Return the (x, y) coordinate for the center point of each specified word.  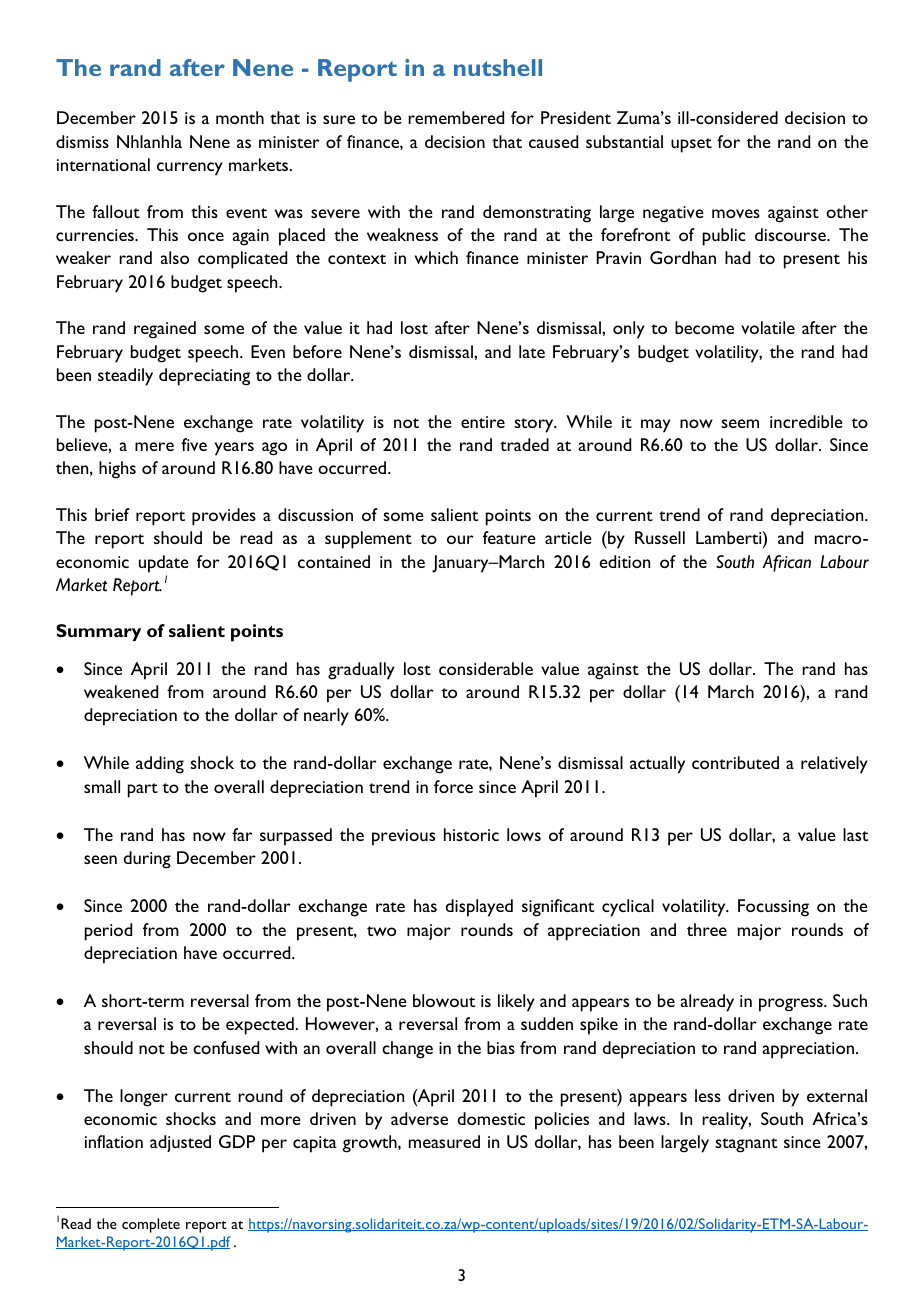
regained (165, 330)
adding (160, 765)
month (240, 117)
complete (151, 1225)
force (453, 786)
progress (792, 1005)
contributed (735, 762)
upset (691, 145)
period (108, 932)
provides (224, 517)
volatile (768, 327)
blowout (444, 1000)
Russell (660, 537)
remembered (456, 117)
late (532, 351)
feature (509, 537)
